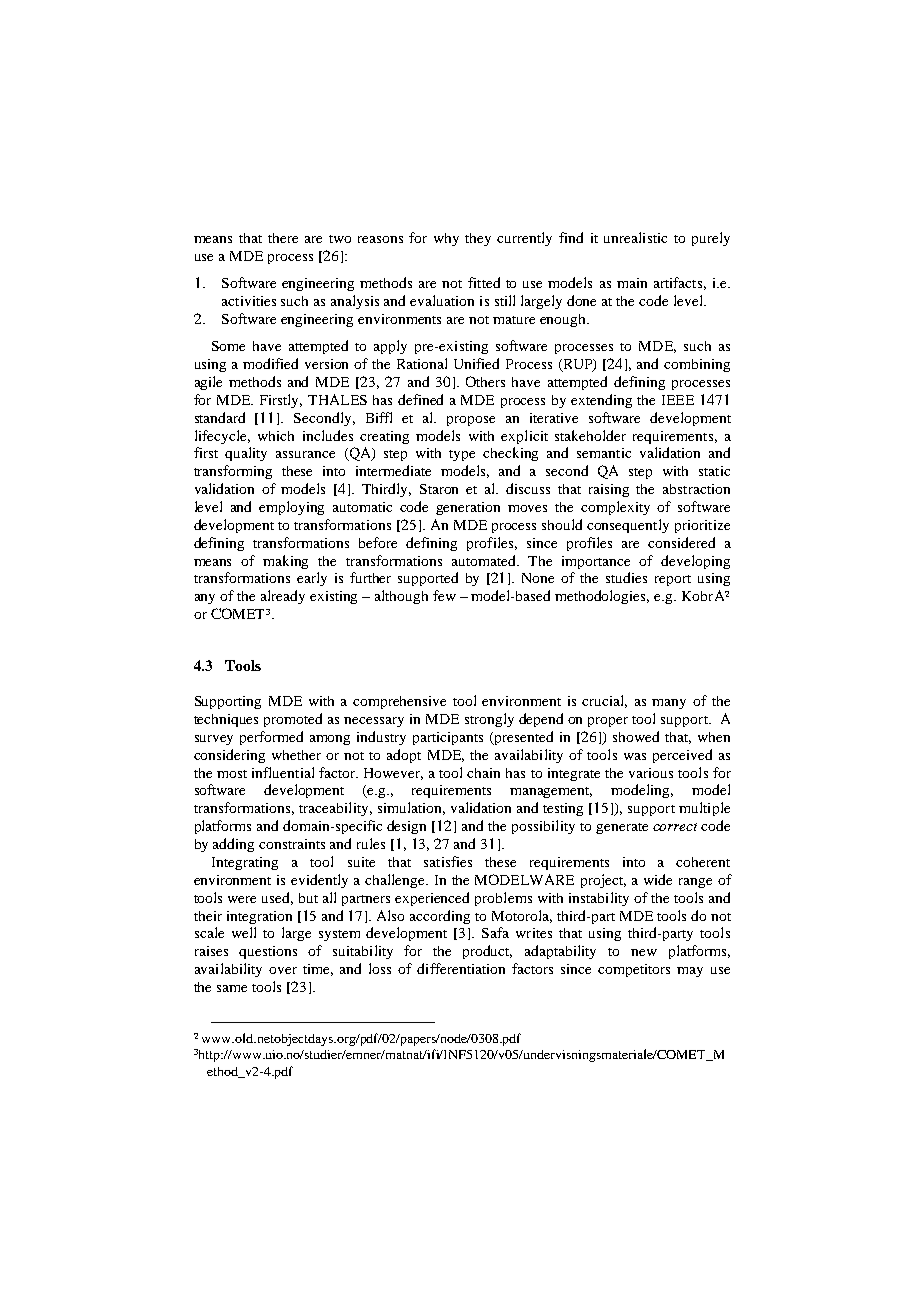 The image size is (924, 1308). What do you see at coordinates (471, 421) in the document?
I see `propose` at bounding box center [471, 421].
